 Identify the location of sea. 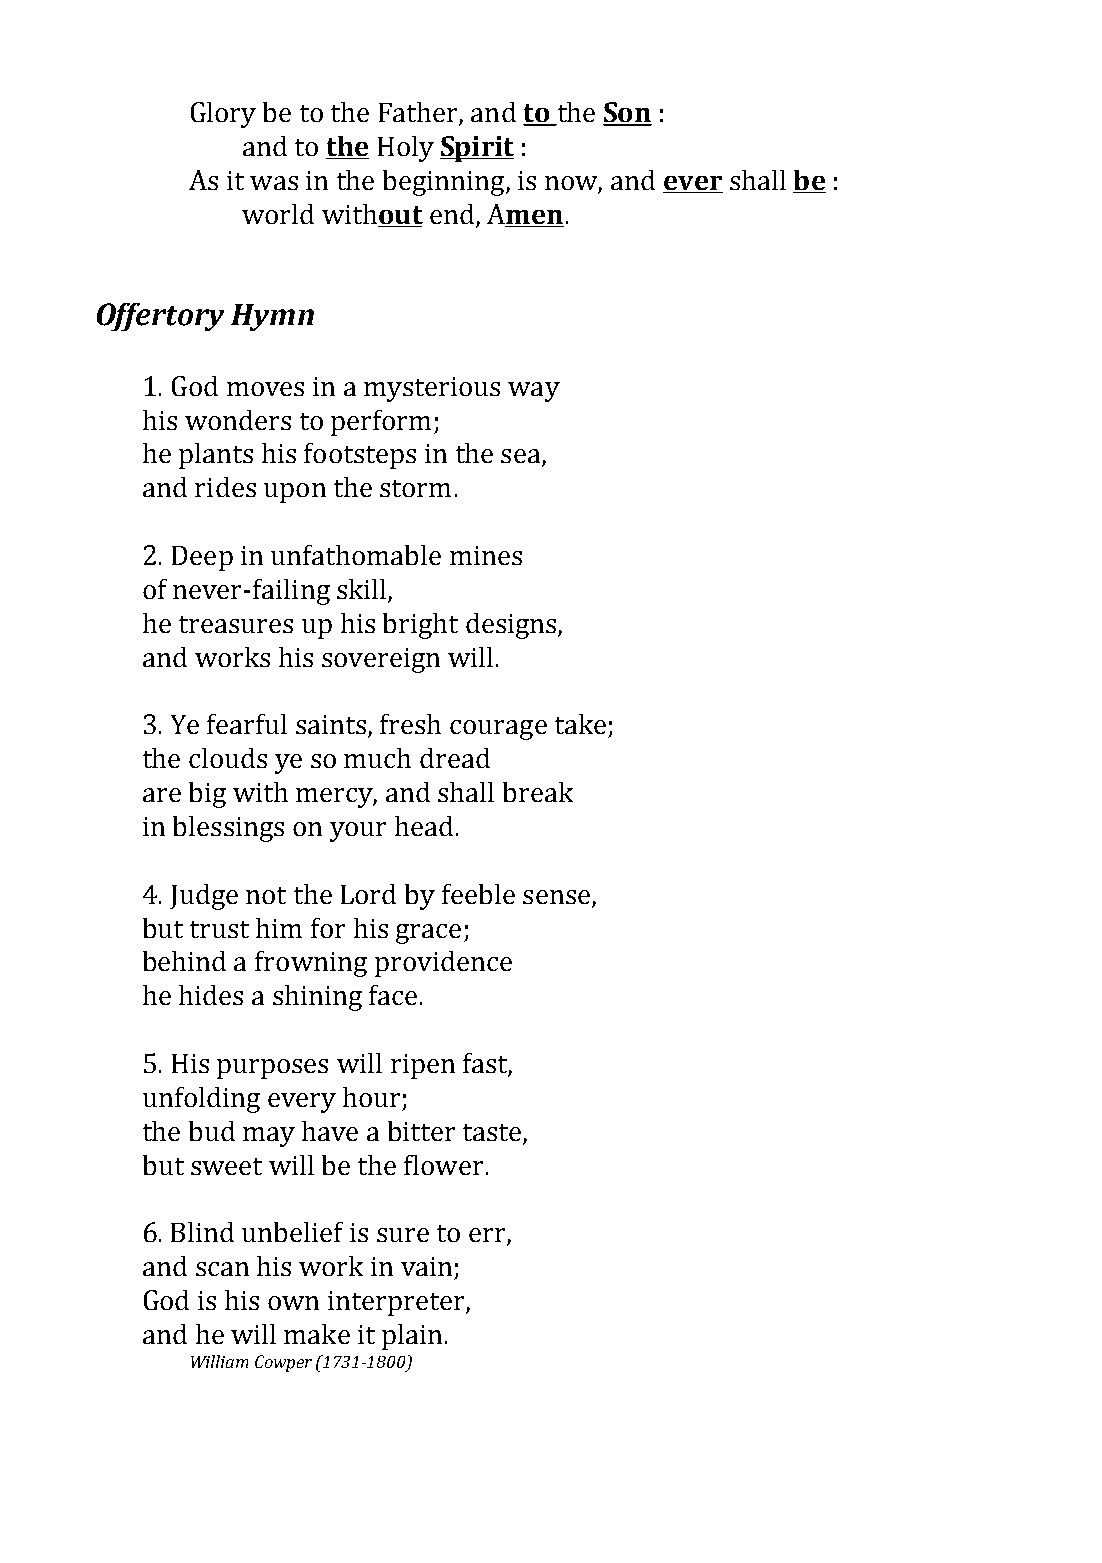
(522, 457).
